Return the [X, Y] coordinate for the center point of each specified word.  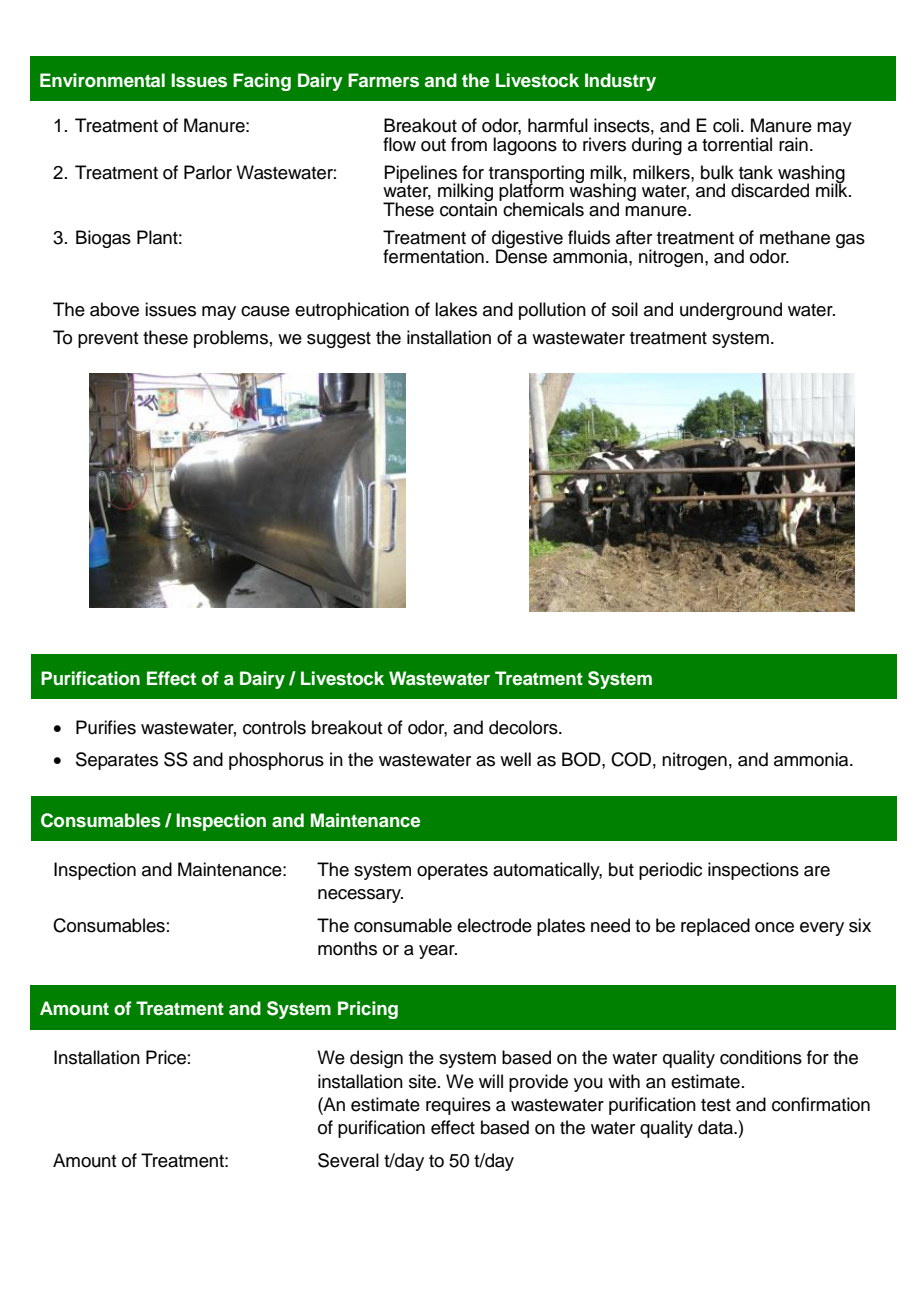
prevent [108, 340]
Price [166, 1057]
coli [726, 125]
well [515, 759]
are [817, 871]
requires [458, 1106]
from [469, 144]
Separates [117, 761]
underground [731, 311]
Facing [262, 82]
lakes [456, 309]
